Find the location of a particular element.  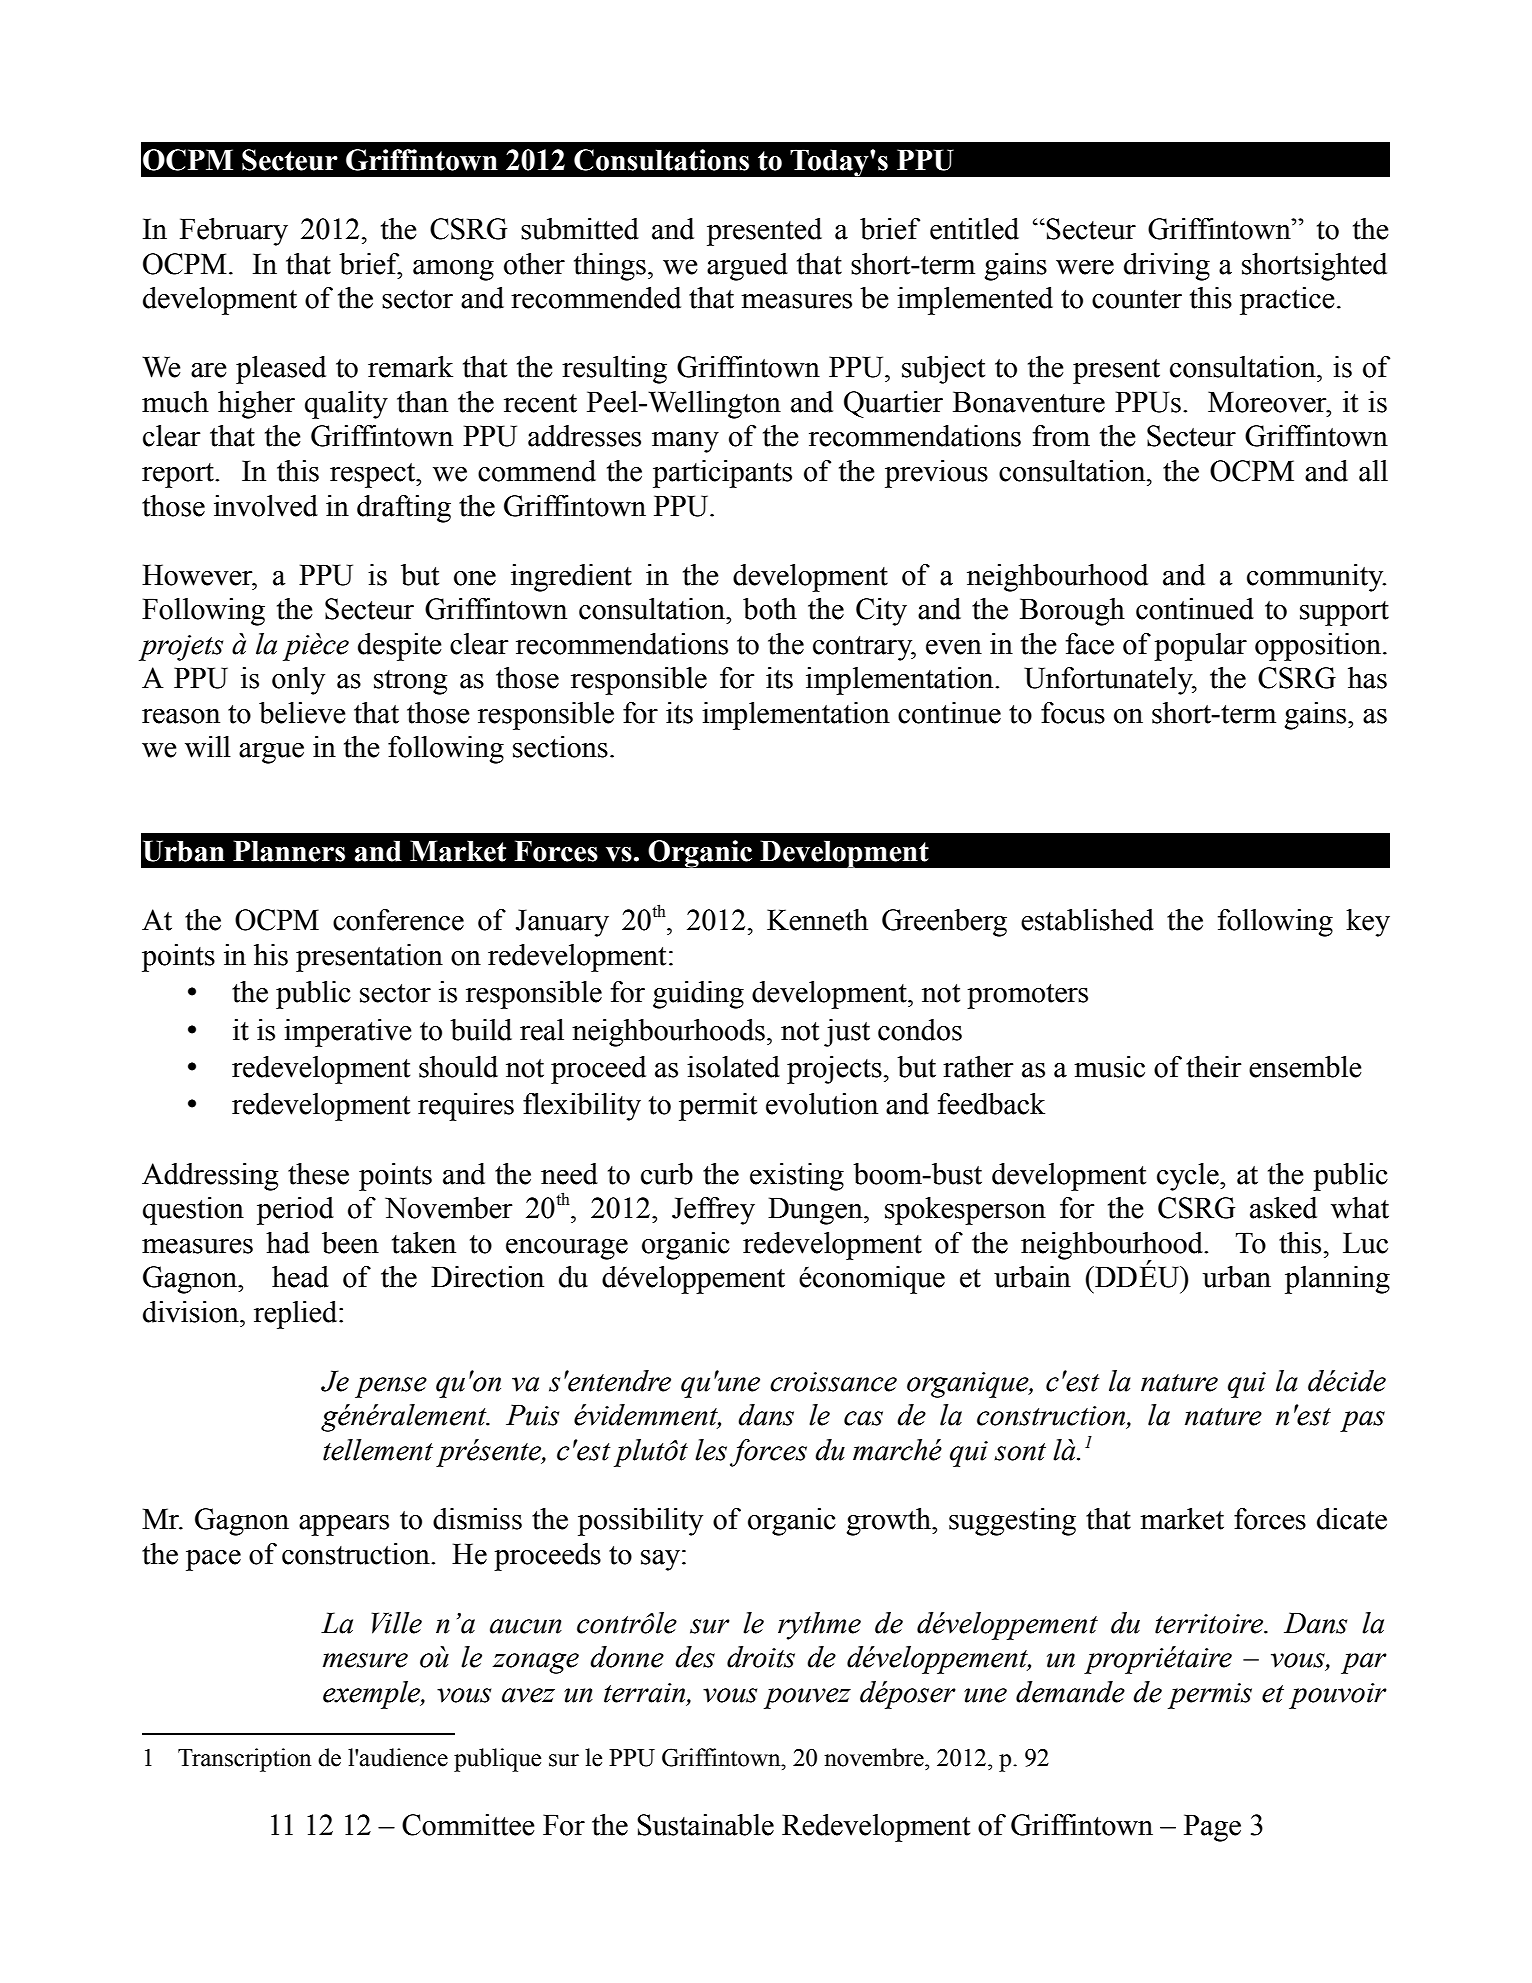

Sustainable is located at coordinates (705, 1825).
